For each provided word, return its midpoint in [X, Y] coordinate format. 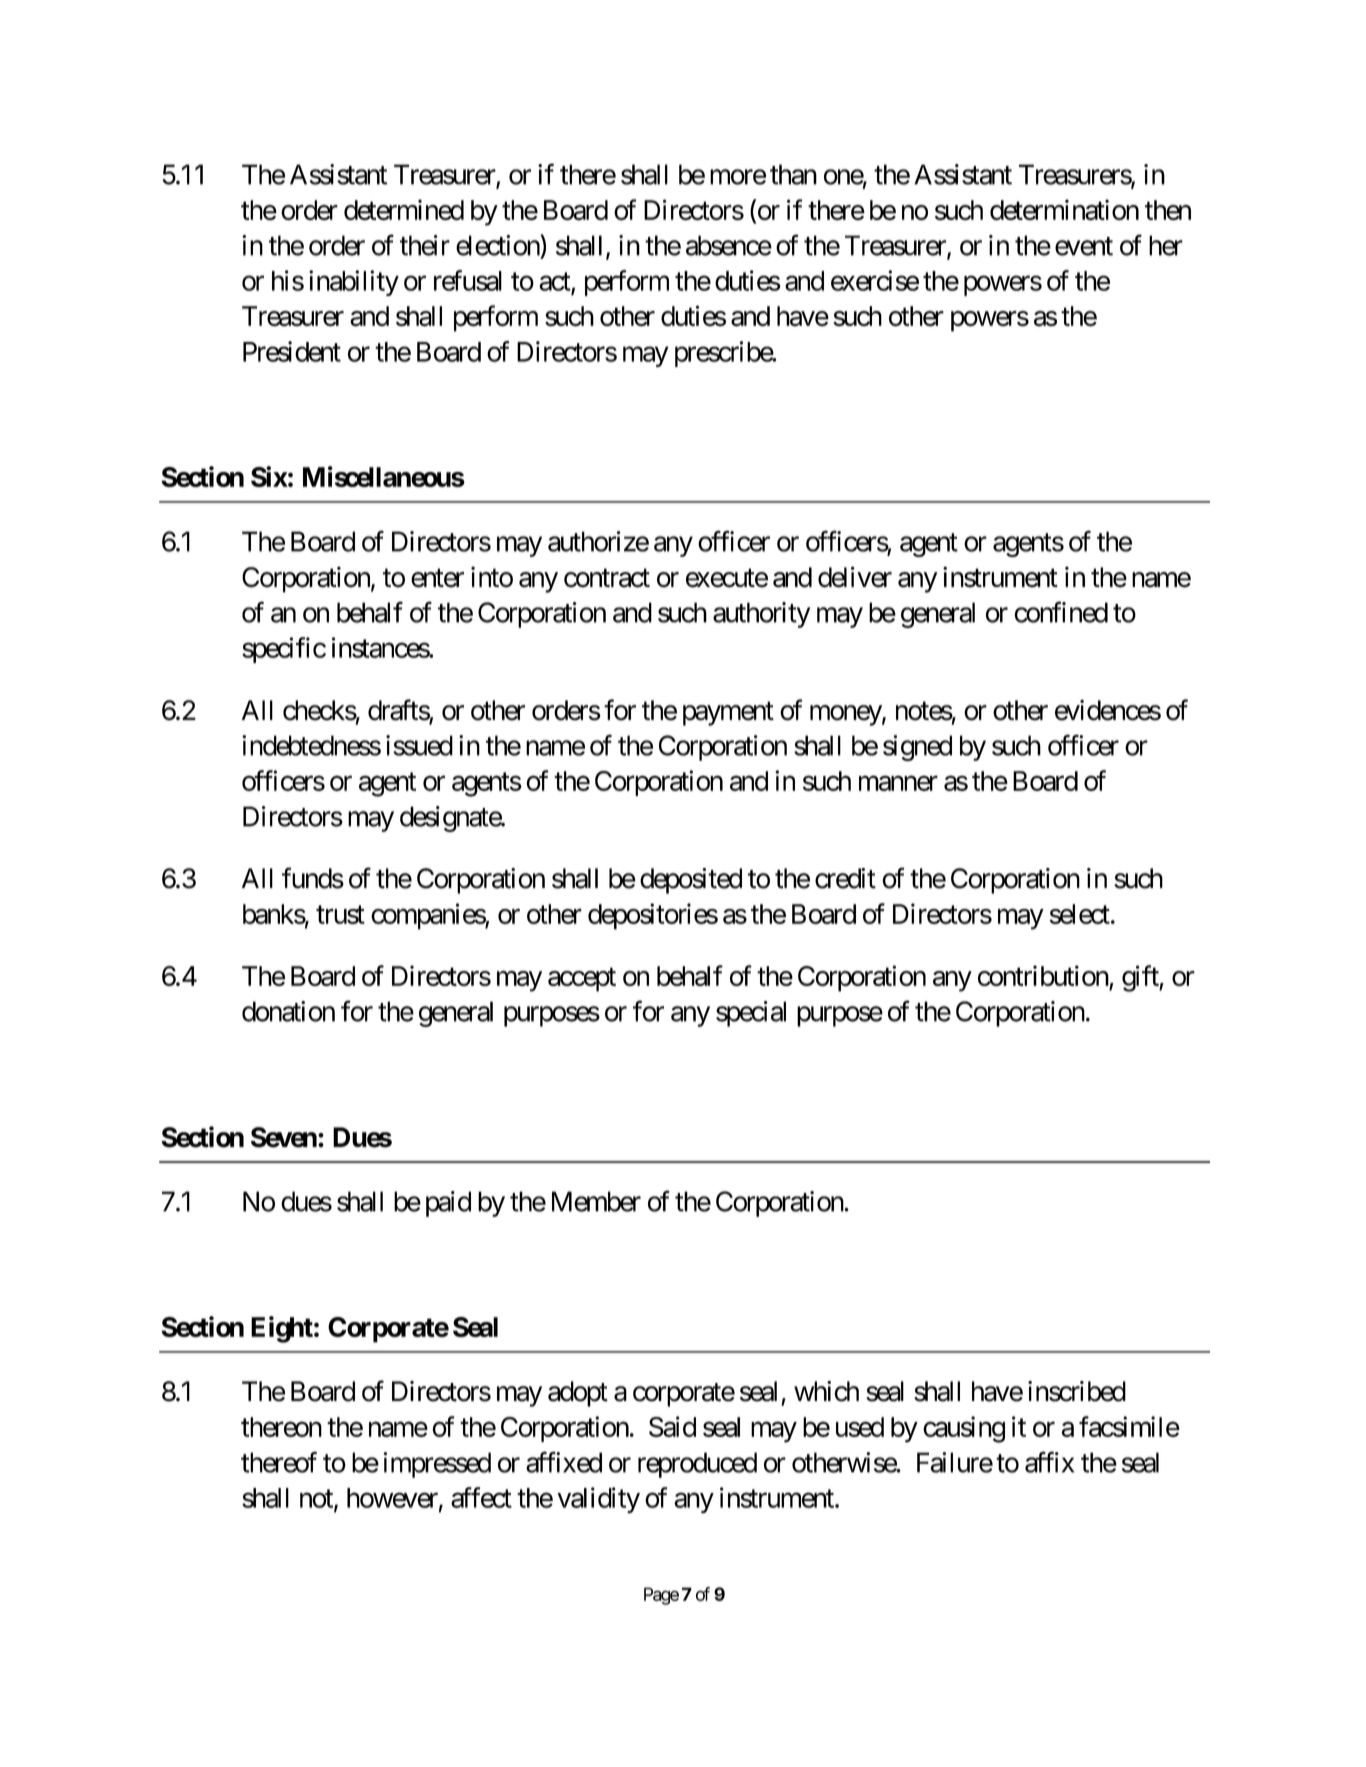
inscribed [1077, 1391]
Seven [284, 1137]
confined [1061, 612]
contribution [1043, 975]
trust [340, 915]
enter [437, 578]
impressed [437, 1465]
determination [1064, 210]
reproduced [697, 1465]
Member [596, 1201]
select [1079, 914]
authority [761, 615]
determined [404, 209]
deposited [691, 881]
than [793, 174]
